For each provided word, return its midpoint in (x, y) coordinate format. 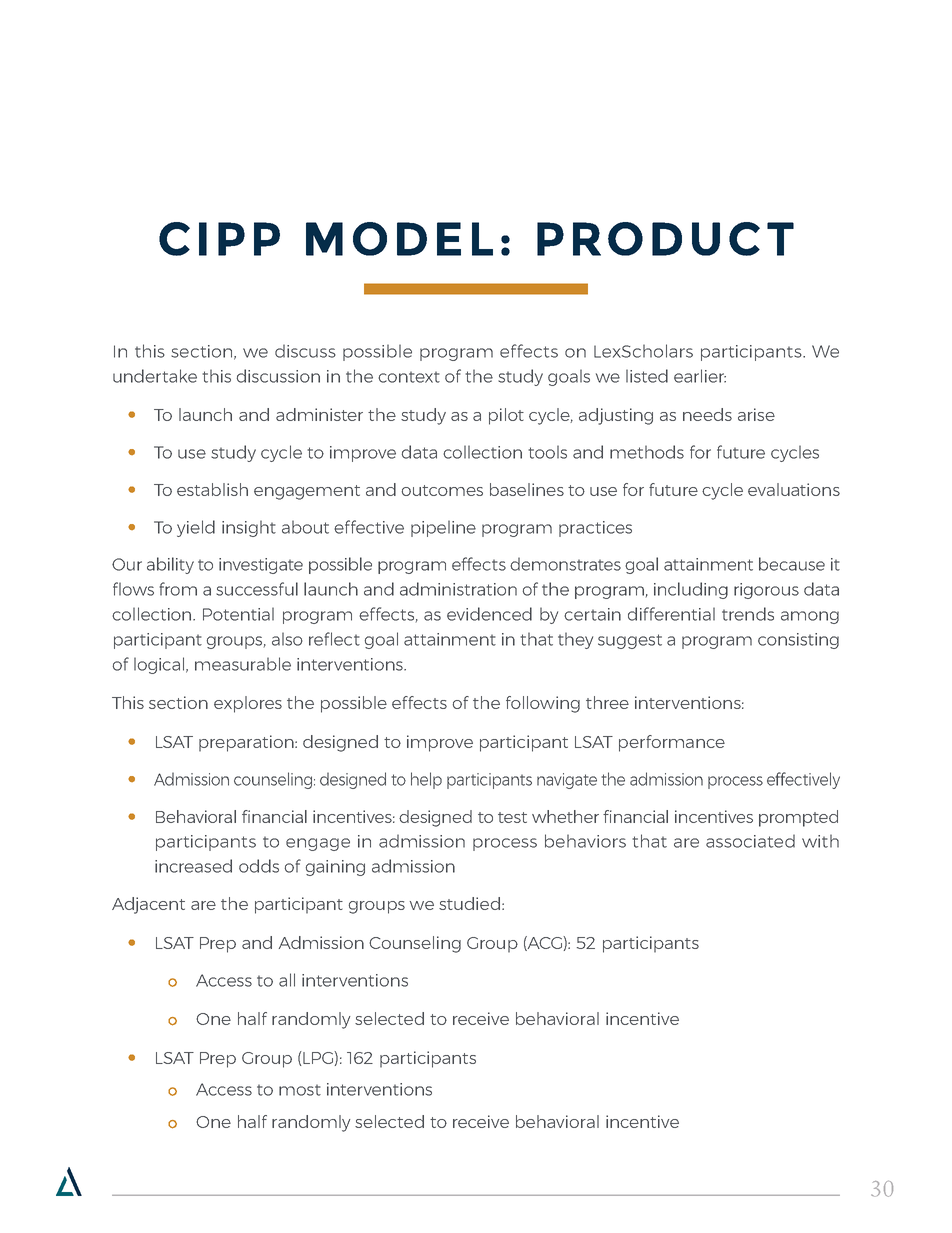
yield (196, 528)
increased (193, 866)
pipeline (443, 528)
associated (750, 841)
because (792, 564)
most (300, 1090)
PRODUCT (665, 239)
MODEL (399, 239)
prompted (798, 818)
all (287, 980)
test (512, 817)
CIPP (219, 239)
